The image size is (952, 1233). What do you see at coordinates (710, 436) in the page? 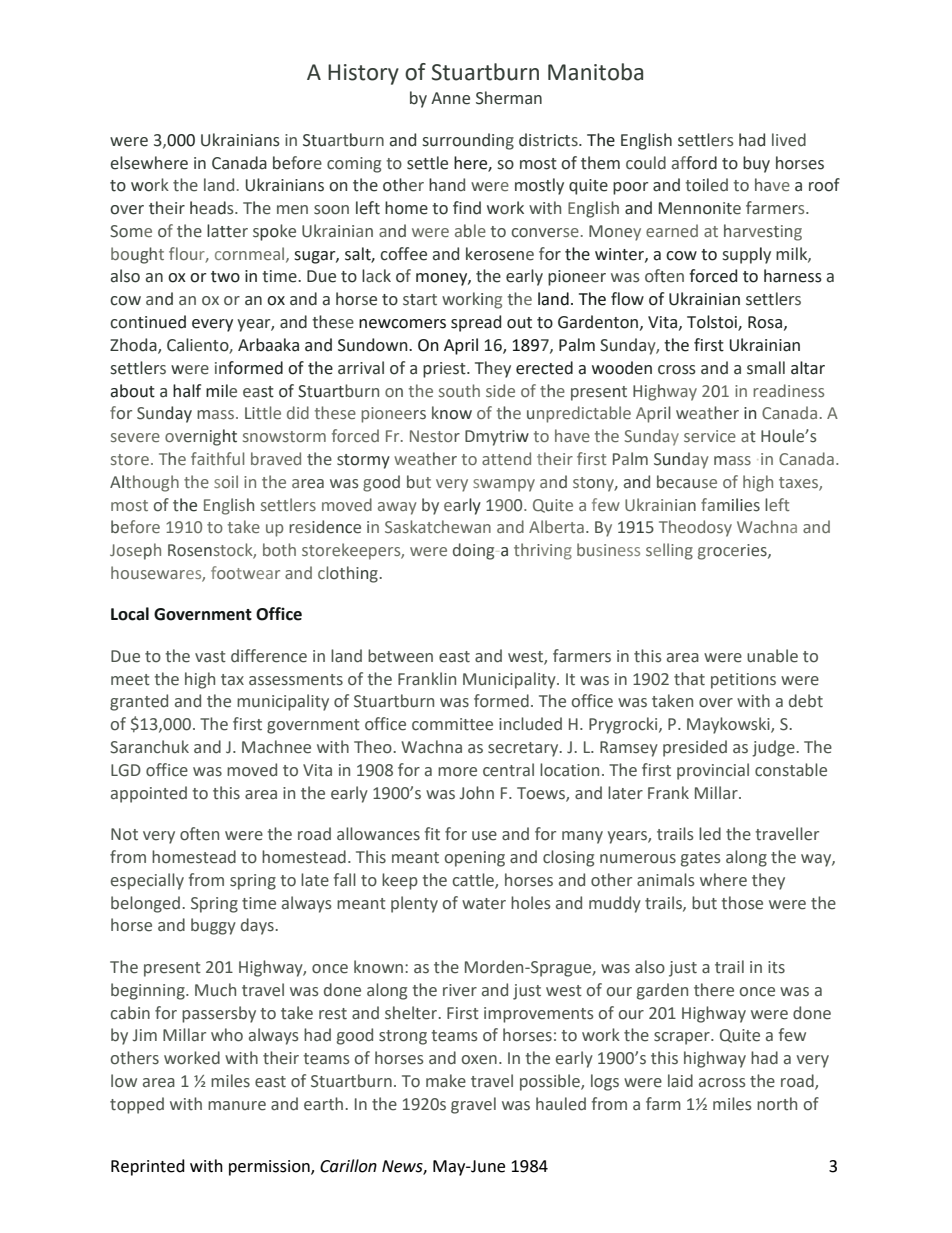
I see `service` at bounding box center [710, 436].
